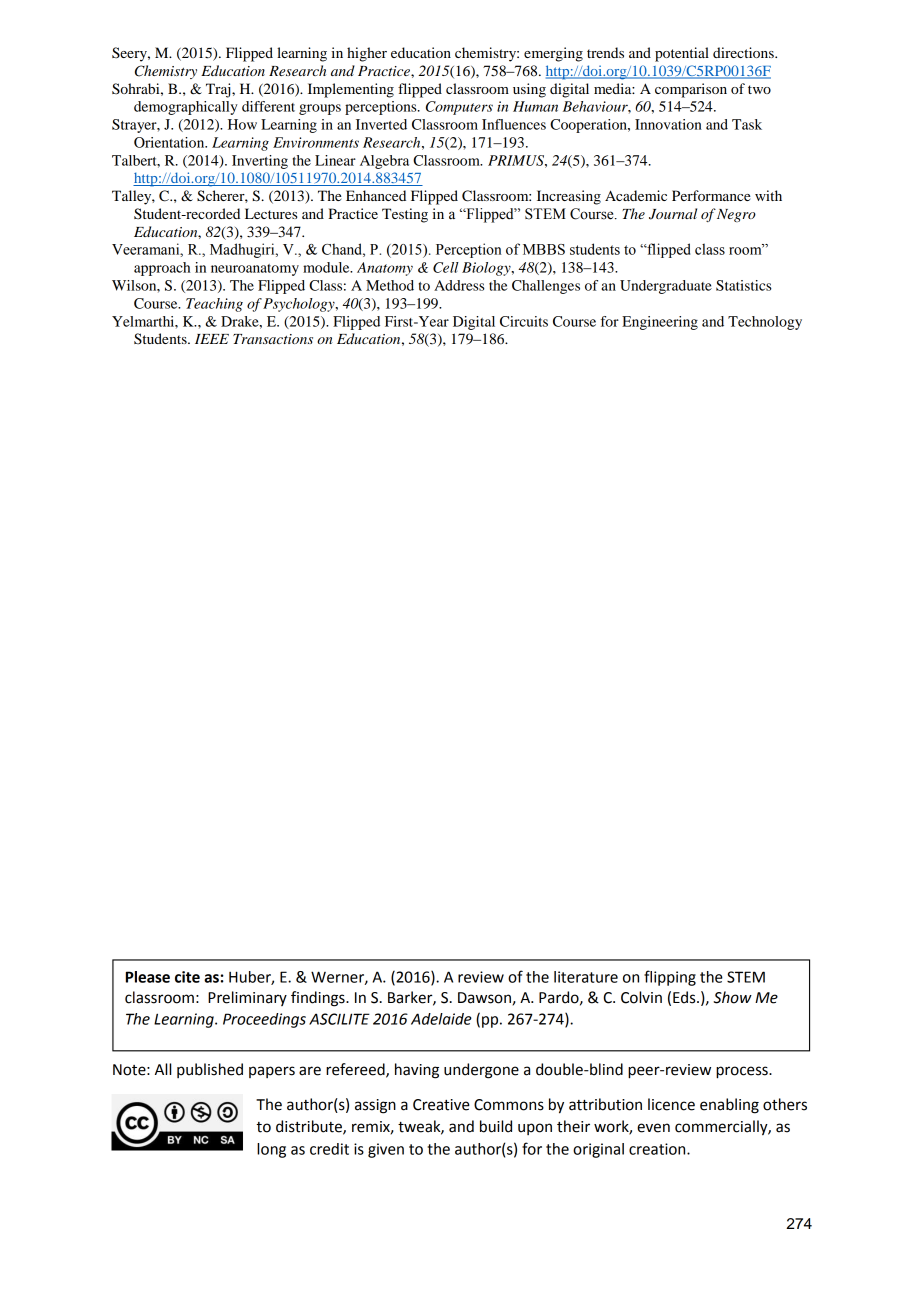 This document has height=1309, width=924. I want to click on Traj, so click(219, 90).
